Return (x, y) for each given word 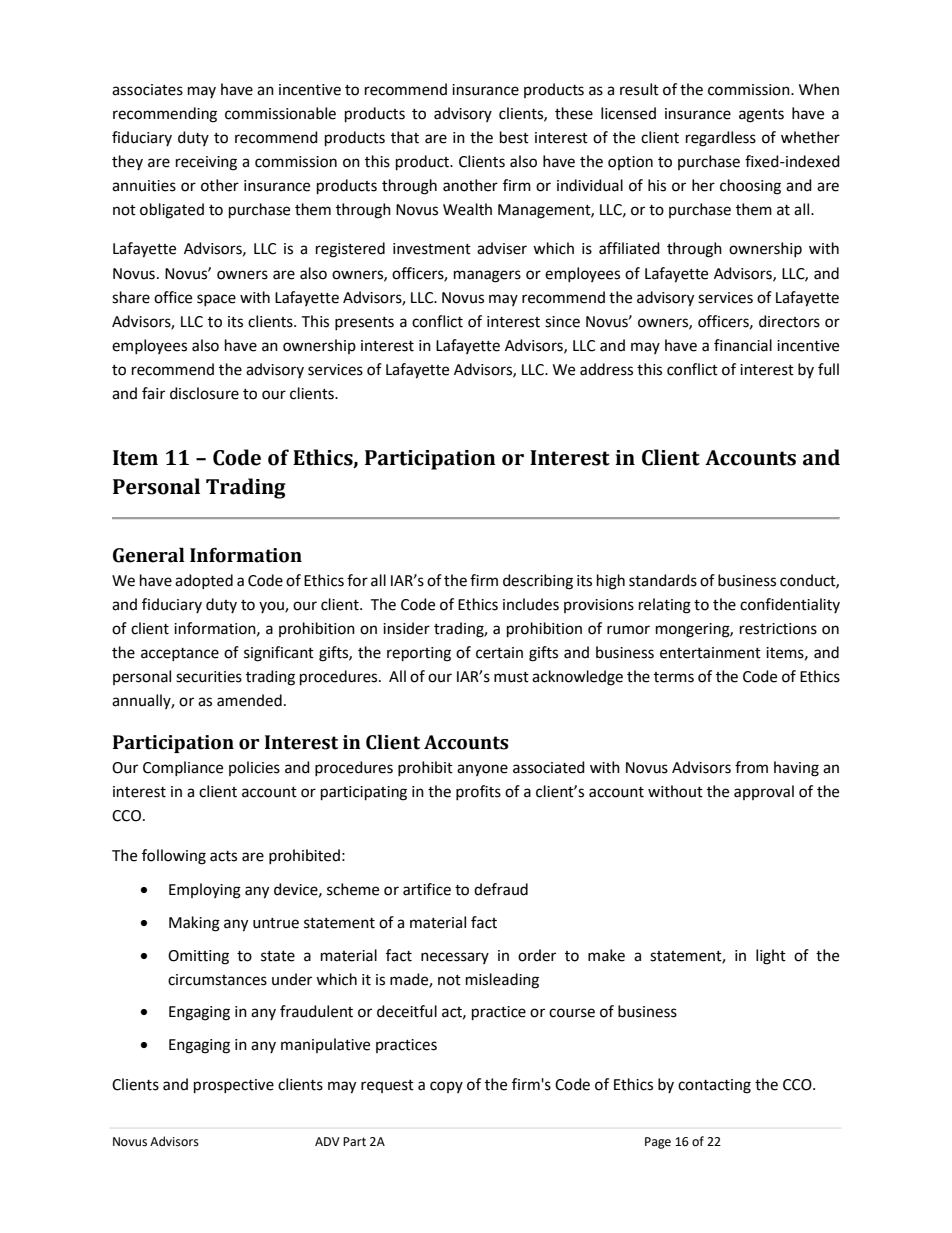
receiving (206, 163)
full (828, 369)
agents (761, 116)
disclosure (204, 393)
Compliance (183, 768)
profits (478, 792)
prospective (234, 1086)
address (606, 369)
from (751, 767)
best (514, 137)
